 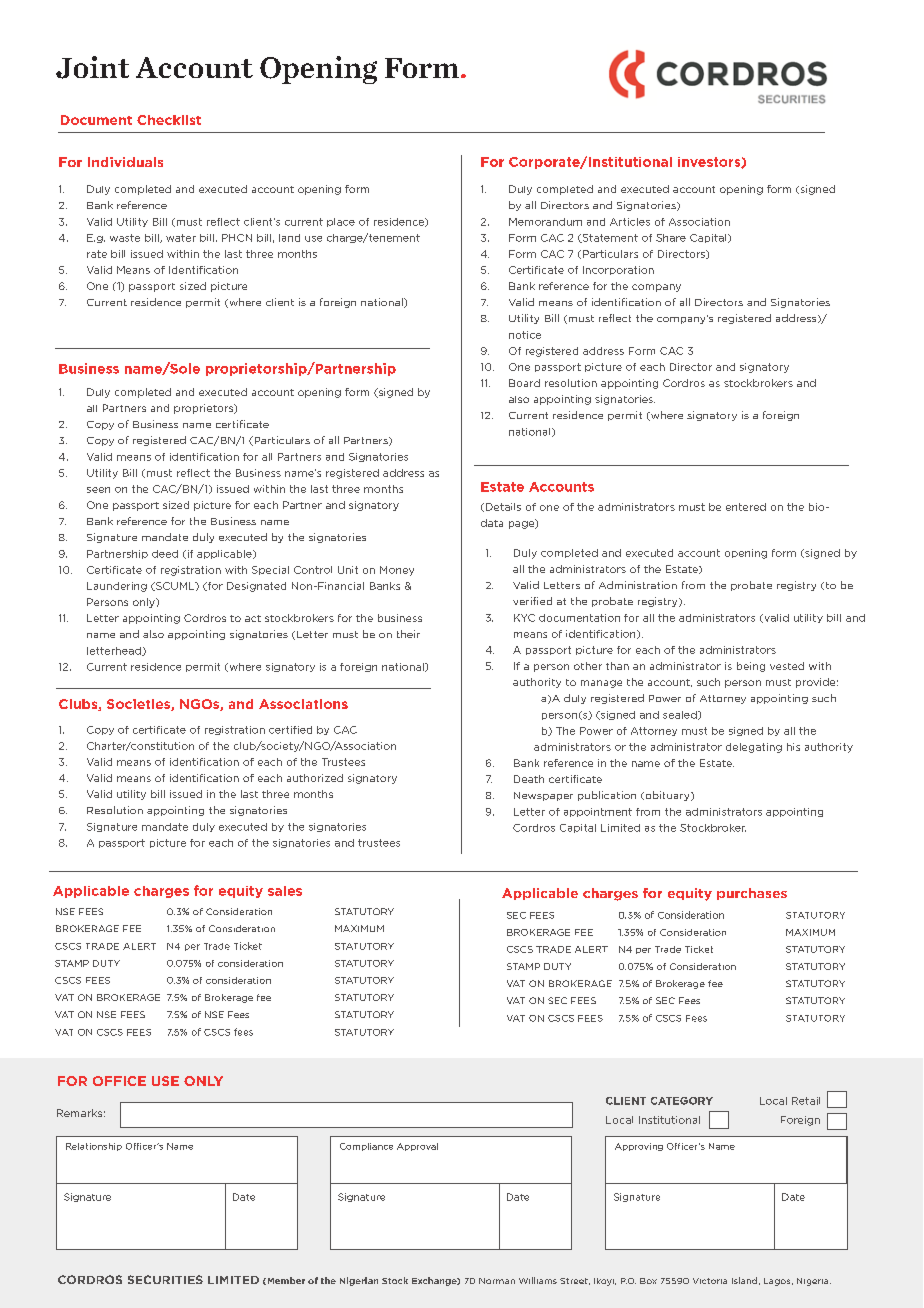 I want to click on Norman, so click(x=497, y=1281).
